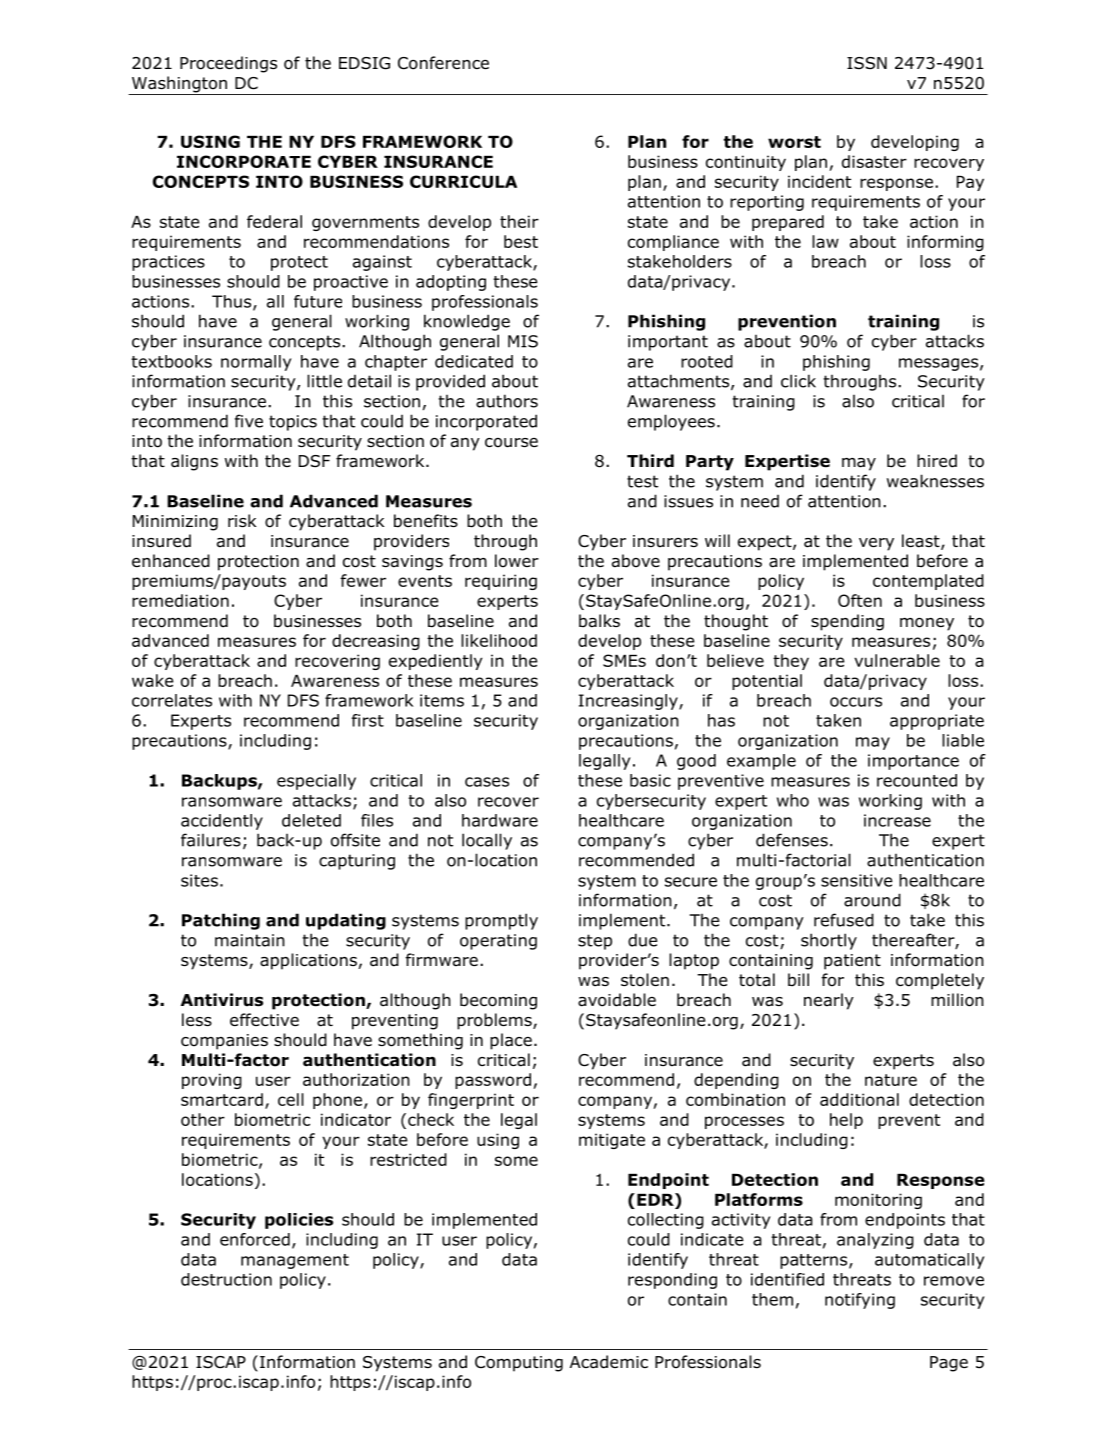 This page has height=1445, width=1116. What do you see at coordinates (172, 700) in the page?
I see `correlates` at bounding box center [172, 700].
